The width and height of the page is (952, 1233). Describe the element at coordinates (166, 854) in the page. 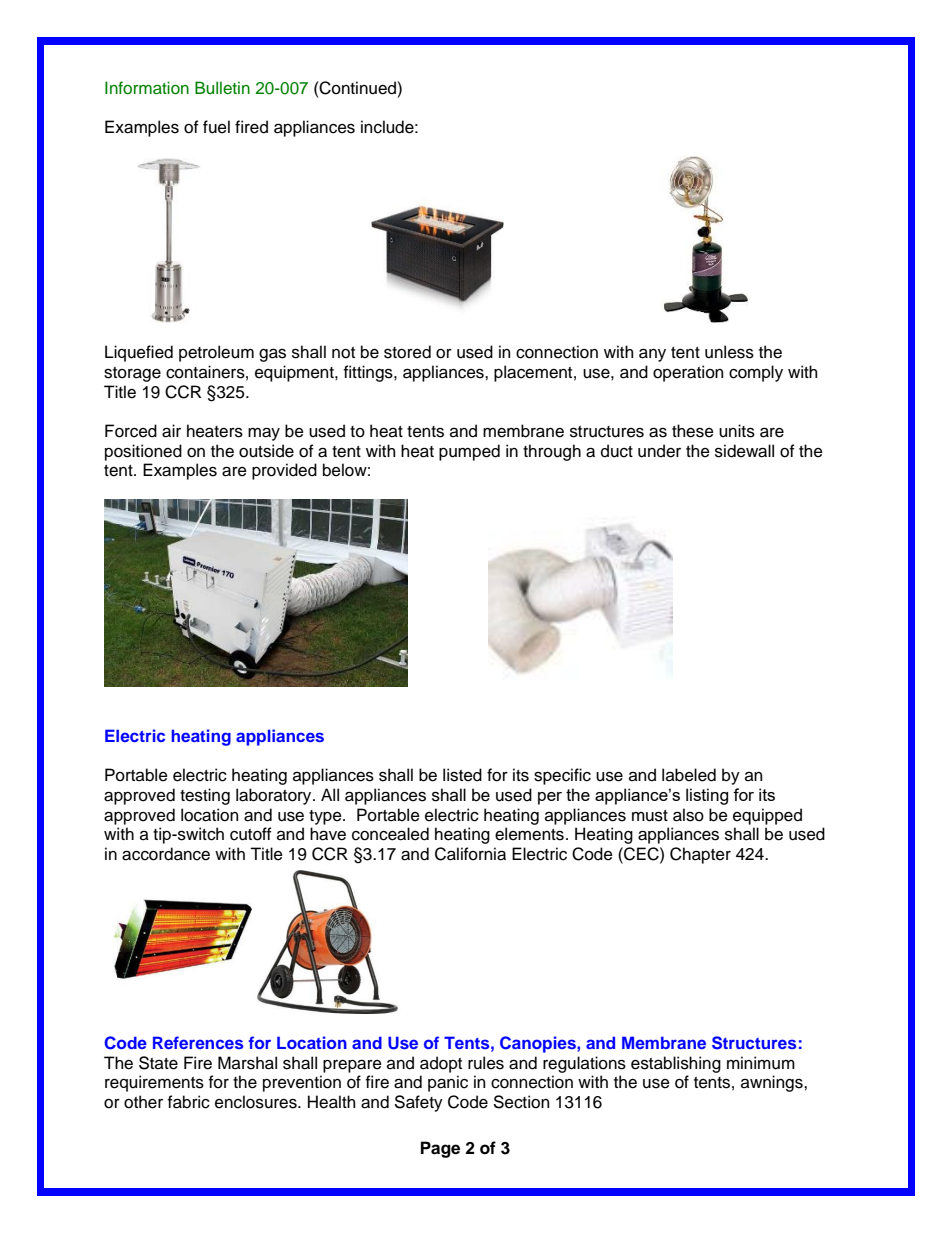

I see `accordance` at that location.
